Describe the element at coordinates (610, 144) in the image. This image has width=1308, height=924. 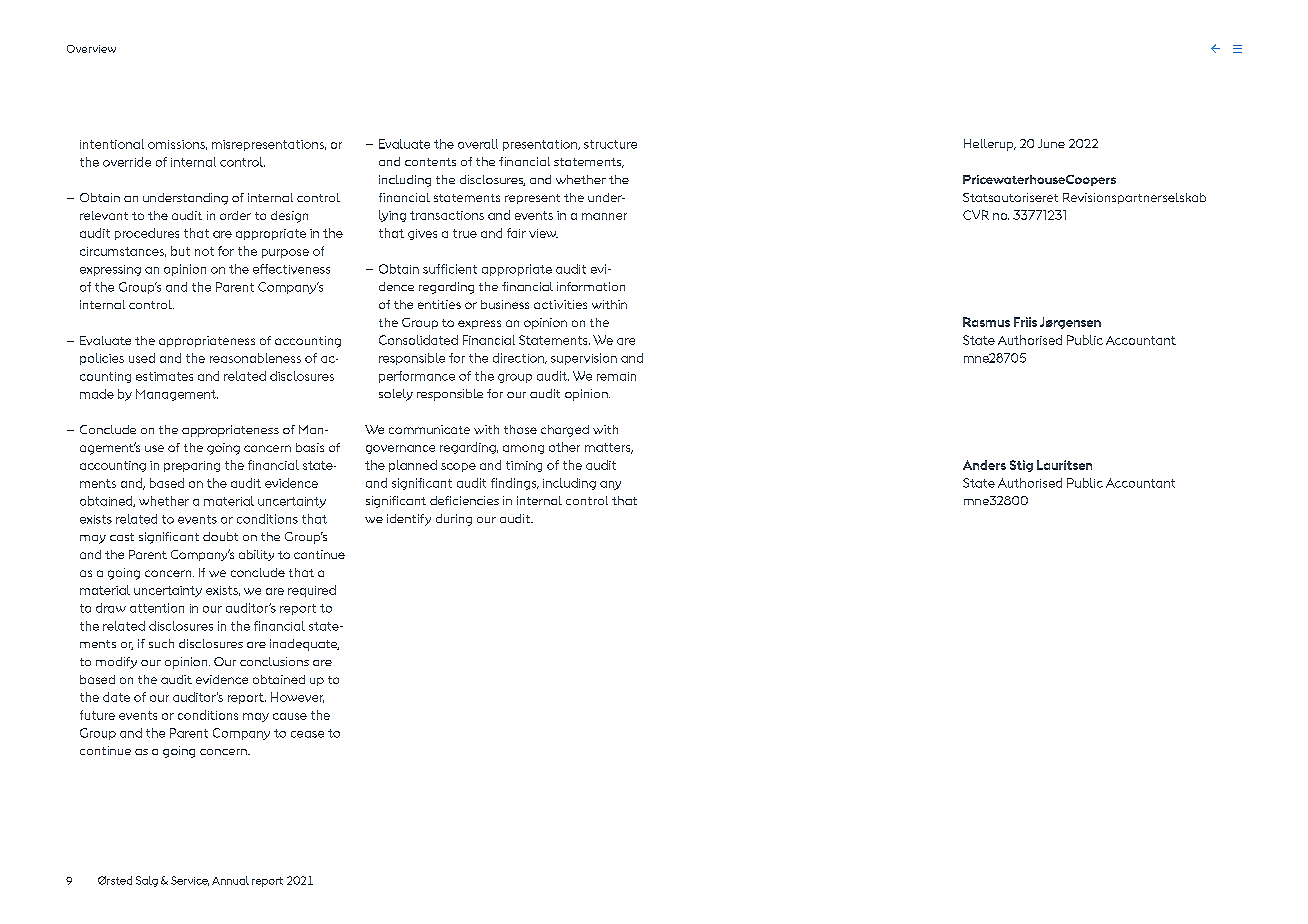
I see `structure` at that location.
